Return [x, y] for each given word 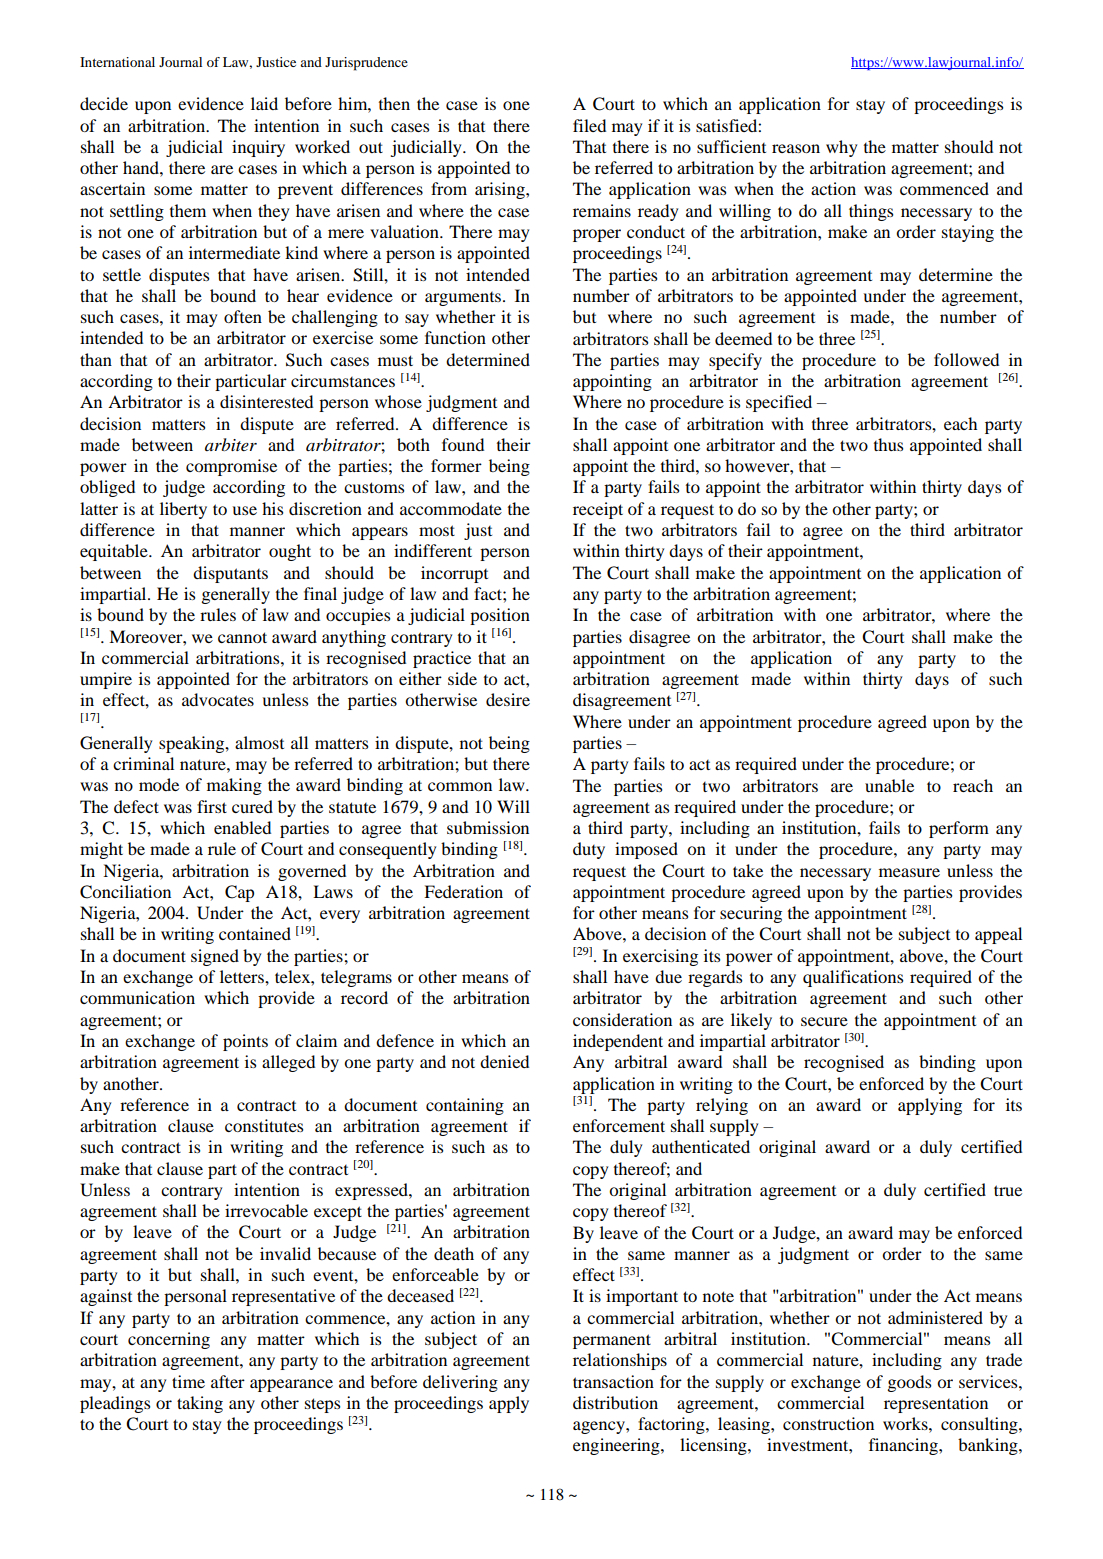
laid [264, 103]
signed [215, 957]
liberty [183, 510]
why [841, 148]
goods [909, 1383]
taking [200, 1404]
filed [589, 125]
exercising [660, 957]
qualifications [853, 978]
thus [888, 444]
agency [600, 1427]
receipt [598, 510]
